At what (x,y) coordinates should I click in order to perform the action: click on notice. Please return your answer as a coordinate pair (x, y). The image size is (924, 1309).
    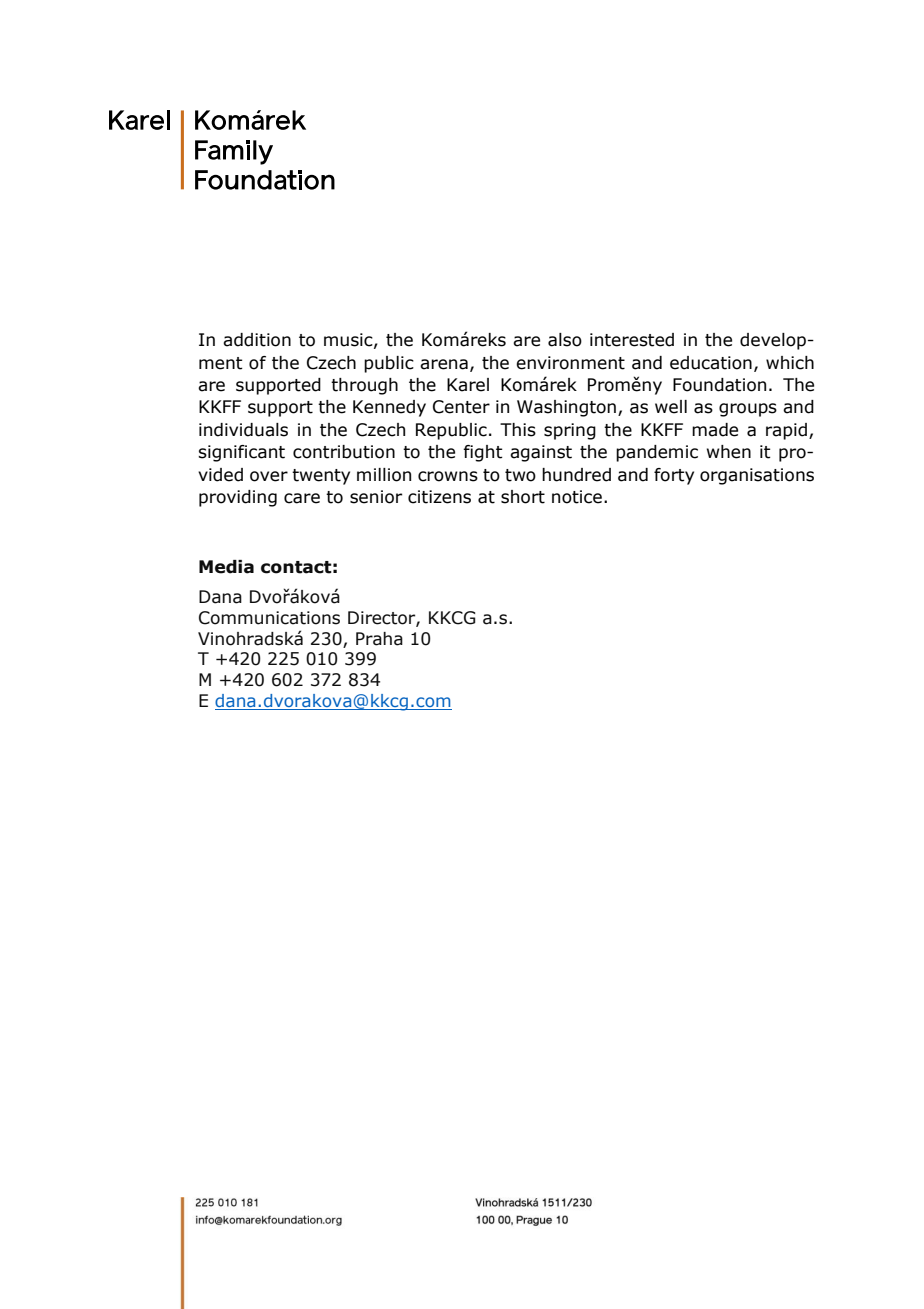
    Looking at the image, I should click on (577, 497).
